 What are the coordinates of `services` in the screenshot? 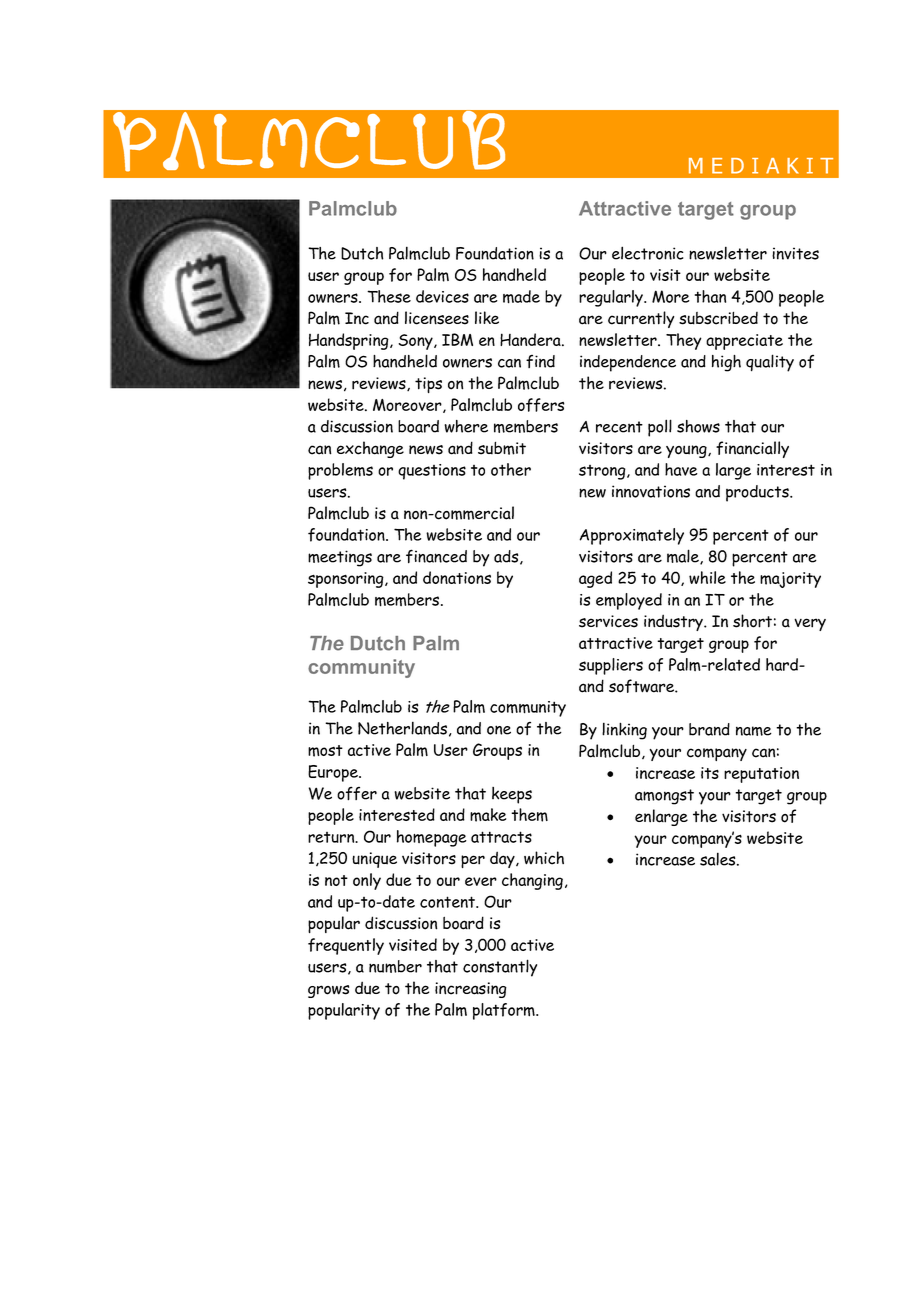 It's located at (608, 621).
